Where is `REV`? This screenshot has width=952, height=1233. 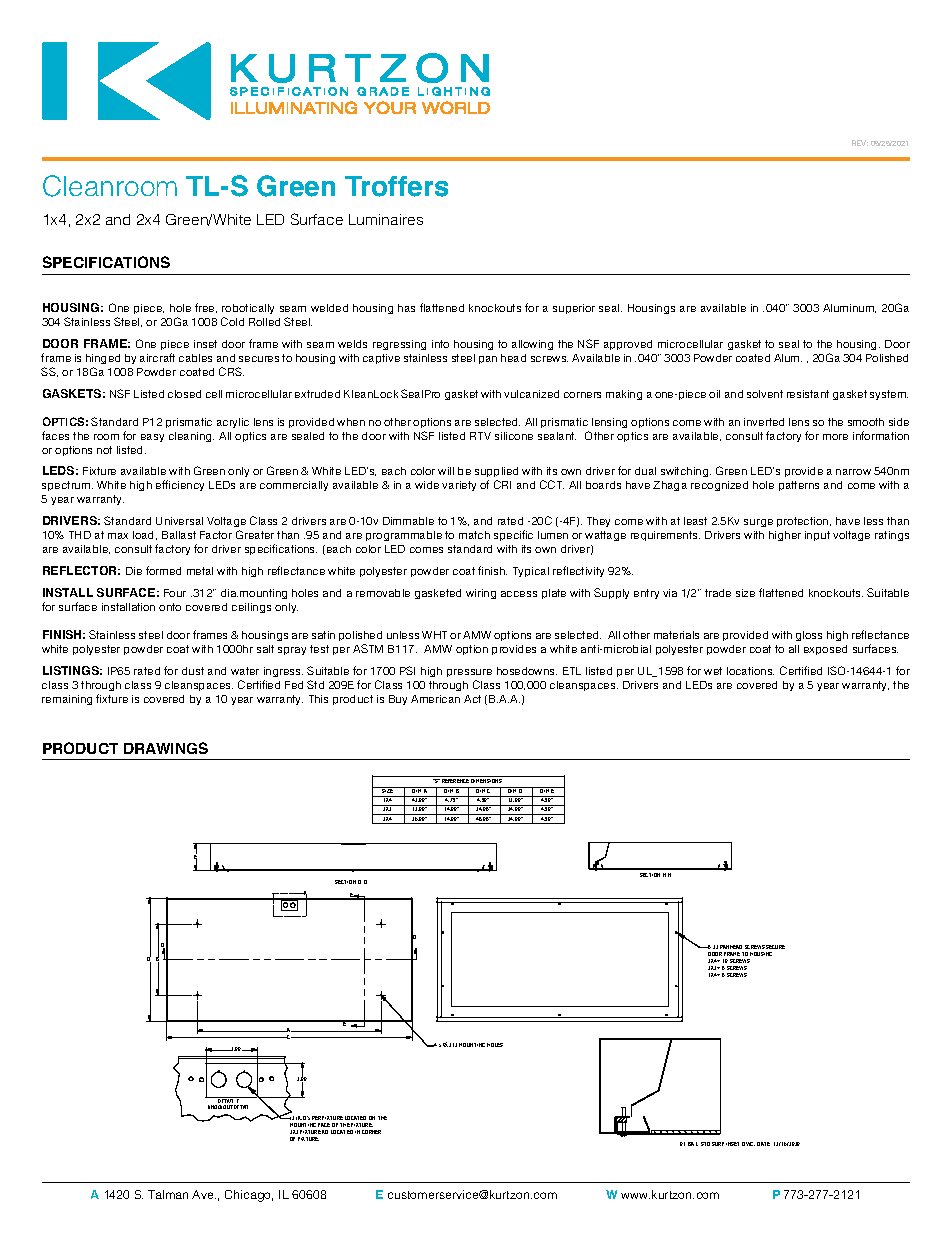 REV is located at coordinates (860, 143).
